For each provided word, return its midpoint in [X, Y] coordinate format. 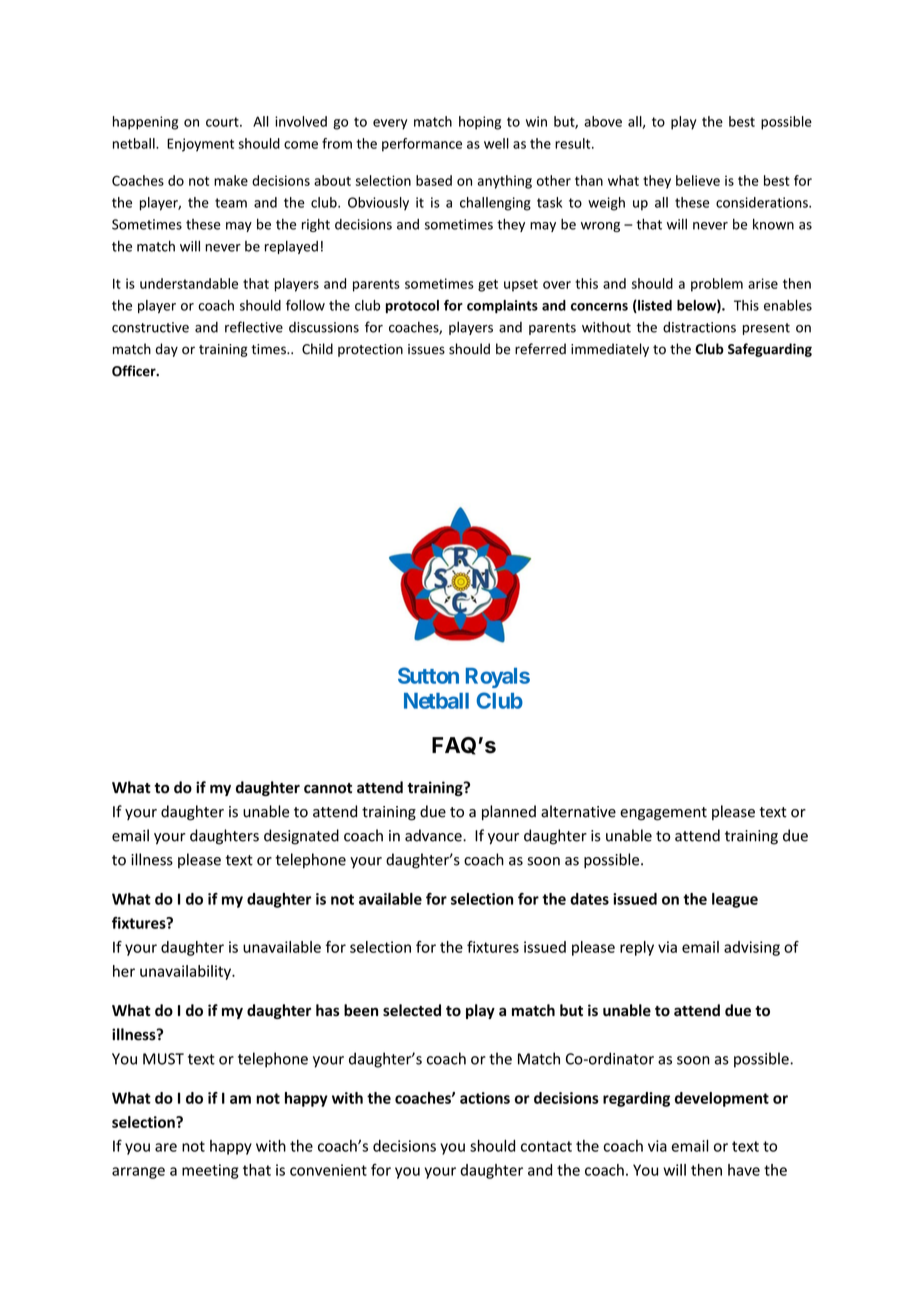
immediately [610, 350]
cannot [328, 788]
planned [509, 812]
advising [752, 948]
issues [426, 349]
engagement [663, 814]
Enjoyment [200, 145]
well [496, 143]
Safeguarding [770, 350]
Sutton [428, 675]
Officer [135, 371]
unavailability [186, 972]
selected [412, 1010]
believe [698, 180]
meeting [210, 1171]
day [167, 350]
